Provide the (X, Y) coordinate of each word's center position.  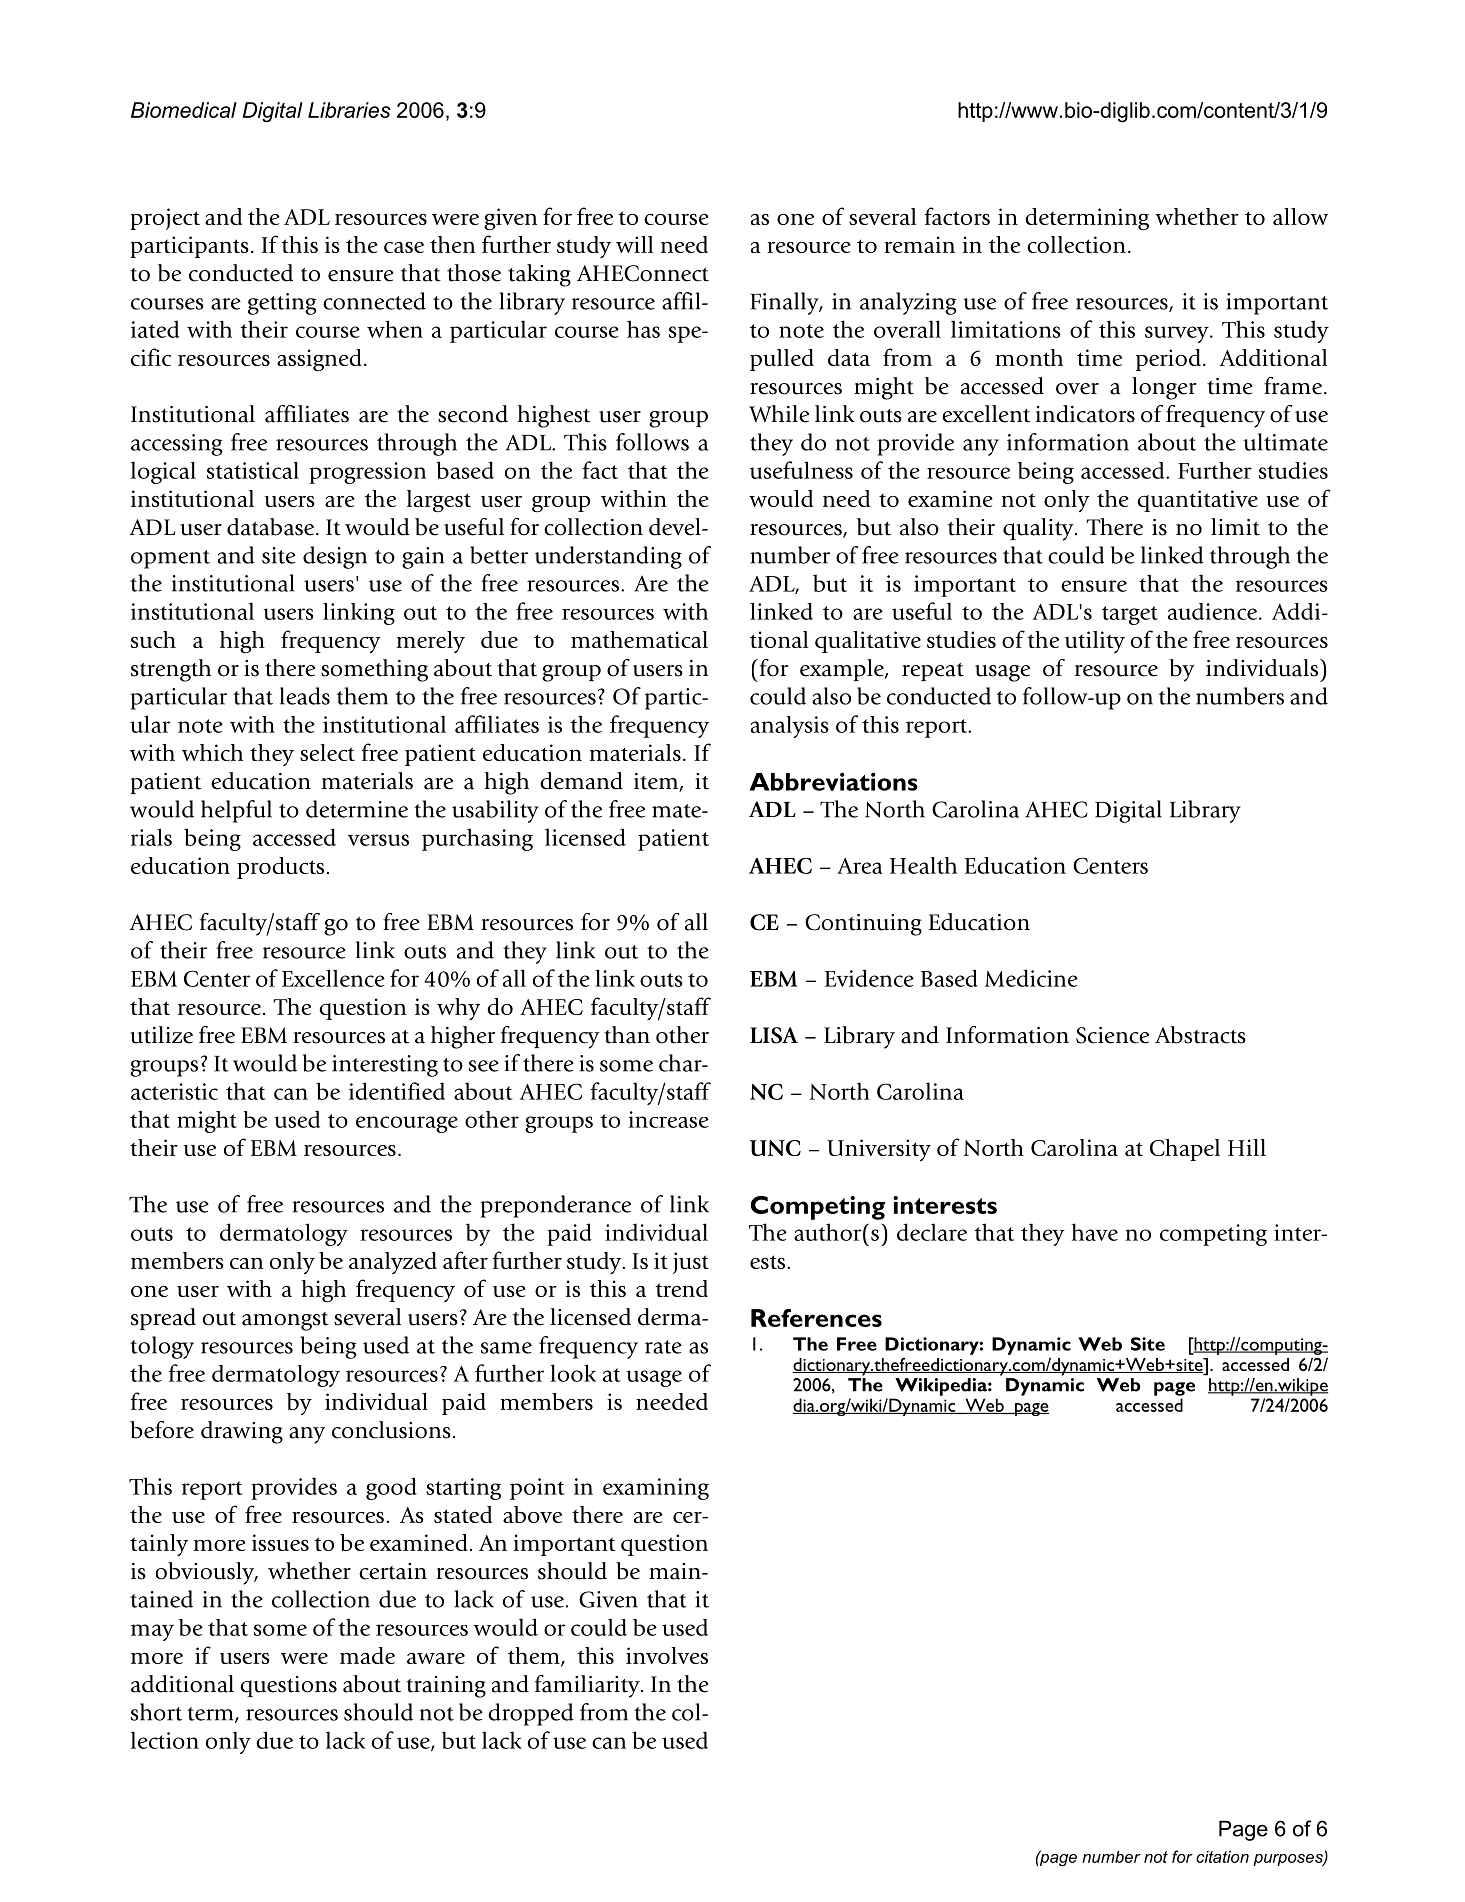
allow (1300, 216)
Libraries (349, 110)
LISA (774, 1035)
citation (1222, 1856)
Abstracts (1200, 1035)
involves (667, 1655)
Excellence (333, 978)
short (156, 1712)
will (634, 244)
